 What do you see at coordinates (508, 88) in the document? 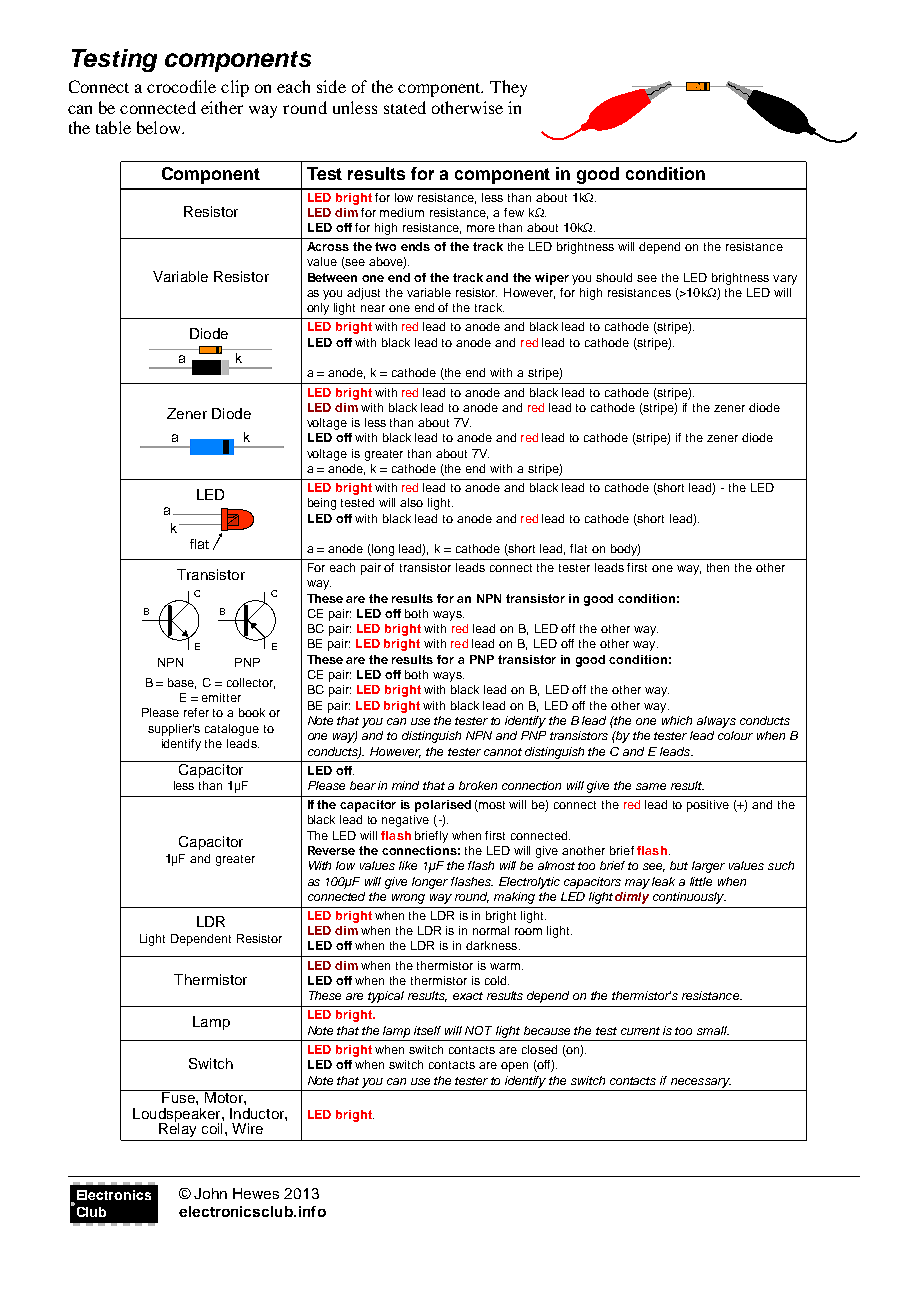
I see `They` at bounding box center [508, 88].
